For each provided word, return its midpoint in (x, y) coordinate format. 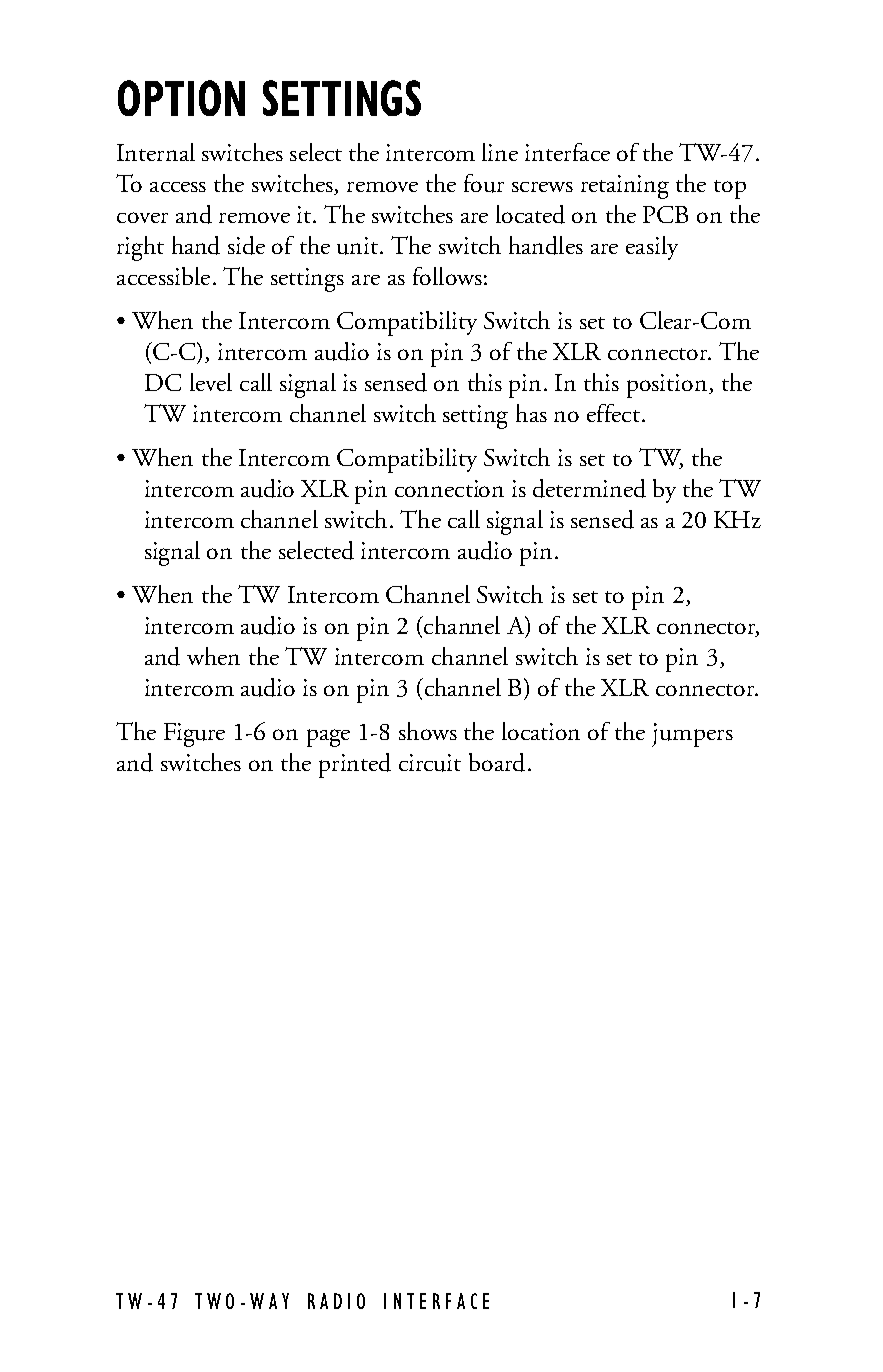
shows (428, 731)
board (497, 762)
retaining (625, 187)
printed (355, 765)
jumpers (692, 735)
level (211, 382)
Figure (194, 735)
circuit (430, 763)
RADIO (336, 1301)
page (328, 738)
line (500, 152)
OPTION (181, 98)
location (541, 731)
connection (449, 488)
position (668, 386)
